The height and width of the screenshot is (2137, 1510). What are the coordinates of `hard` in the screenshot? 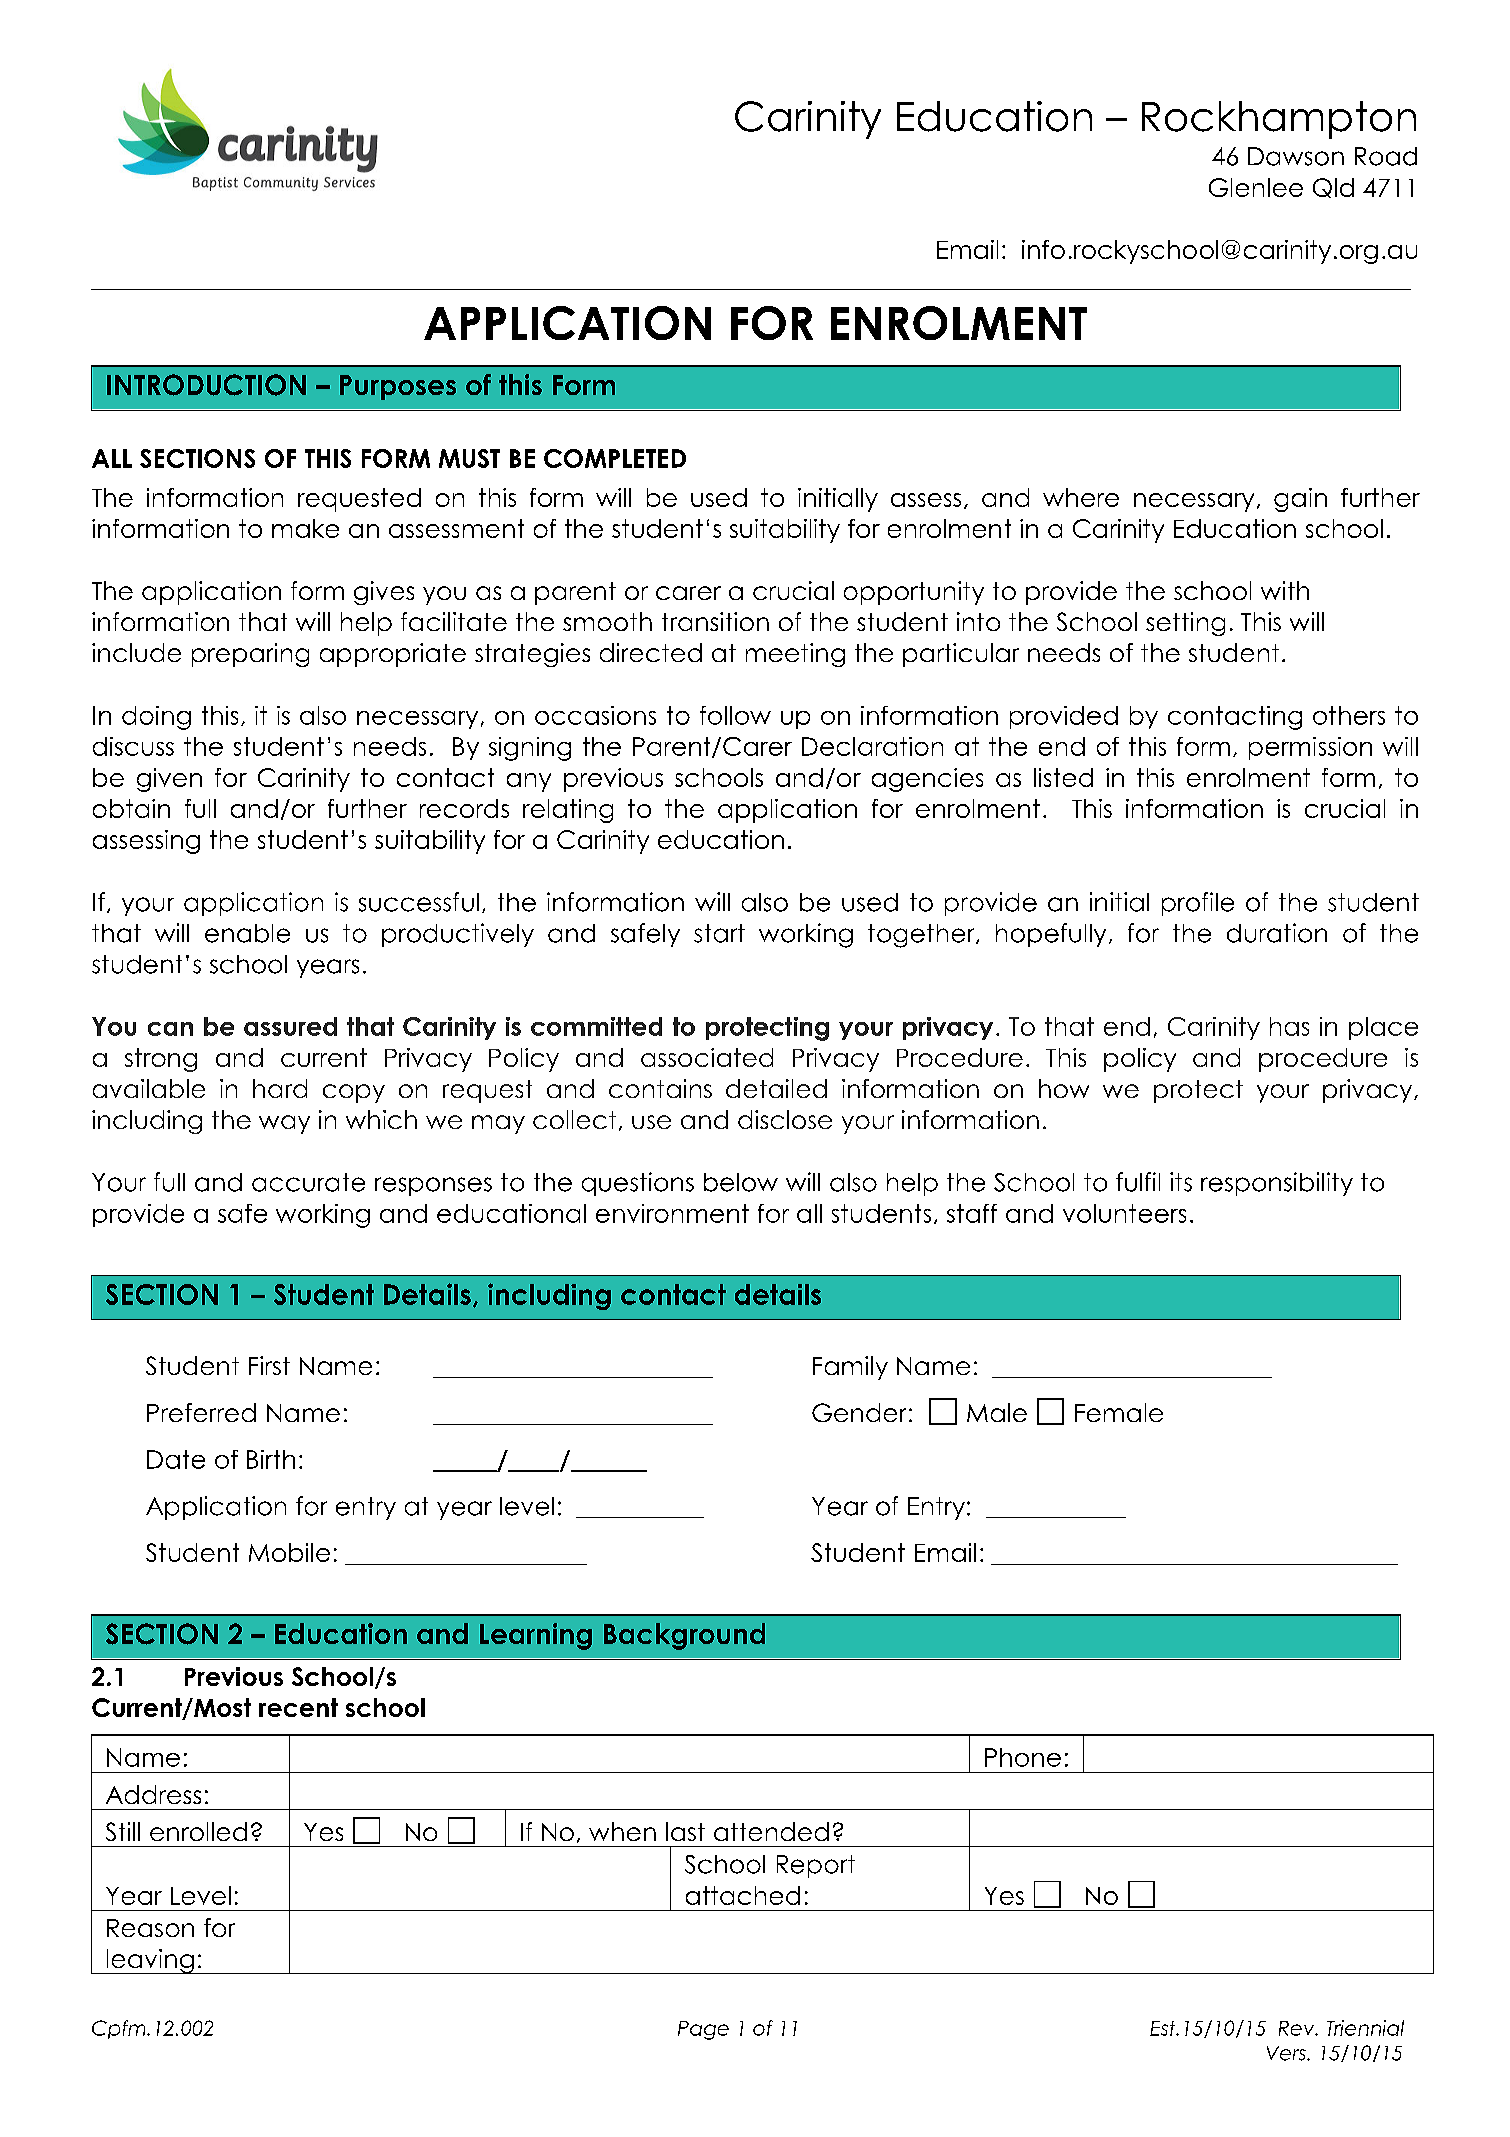 It's located at (280, 1088).
